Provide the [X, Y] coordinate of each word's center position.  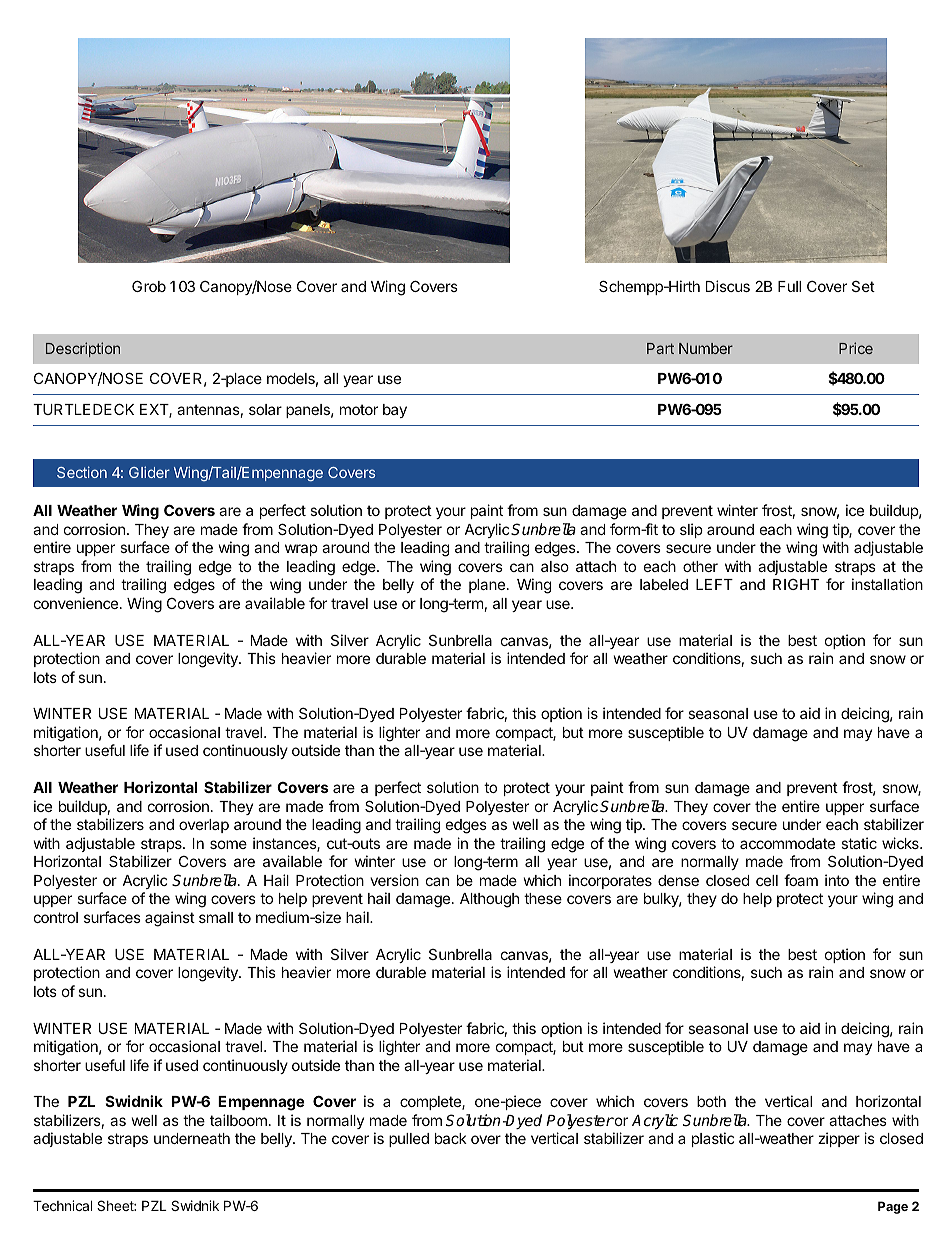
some [228, 844]
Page [893, 1207]
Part [660, 348]
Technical [62, 1205]
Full [789, 286]
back [451, 1138]
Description [83, 349]
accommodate [787, 843]
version [394, 880]
